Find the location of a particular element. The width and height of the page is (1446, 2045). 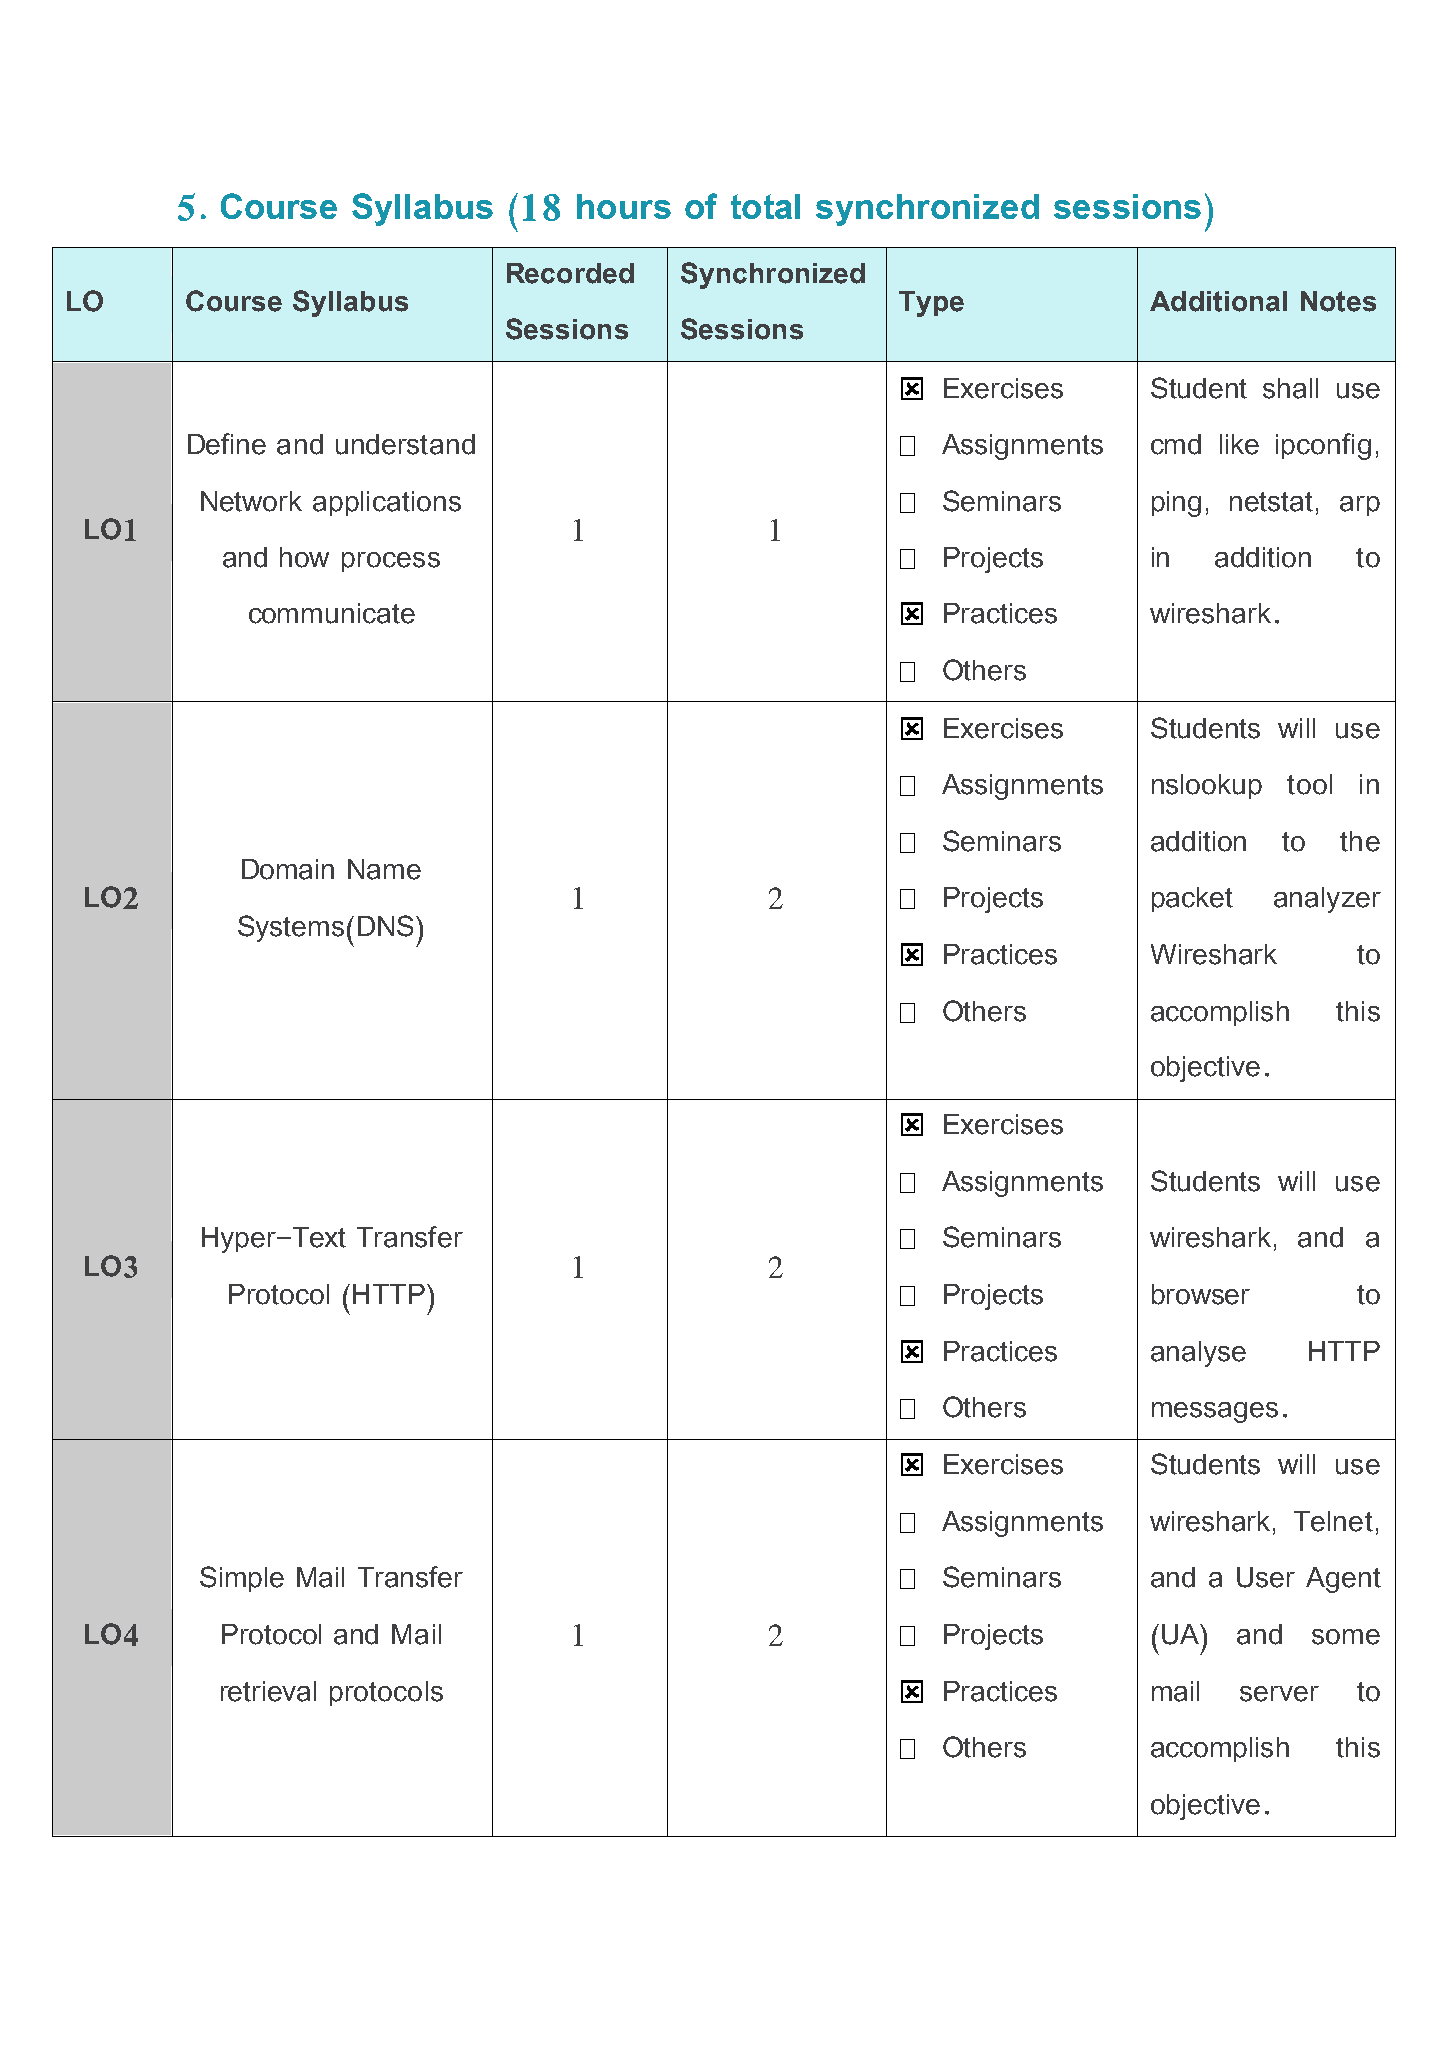

retrieval is located at coordinates (268, 1691).
